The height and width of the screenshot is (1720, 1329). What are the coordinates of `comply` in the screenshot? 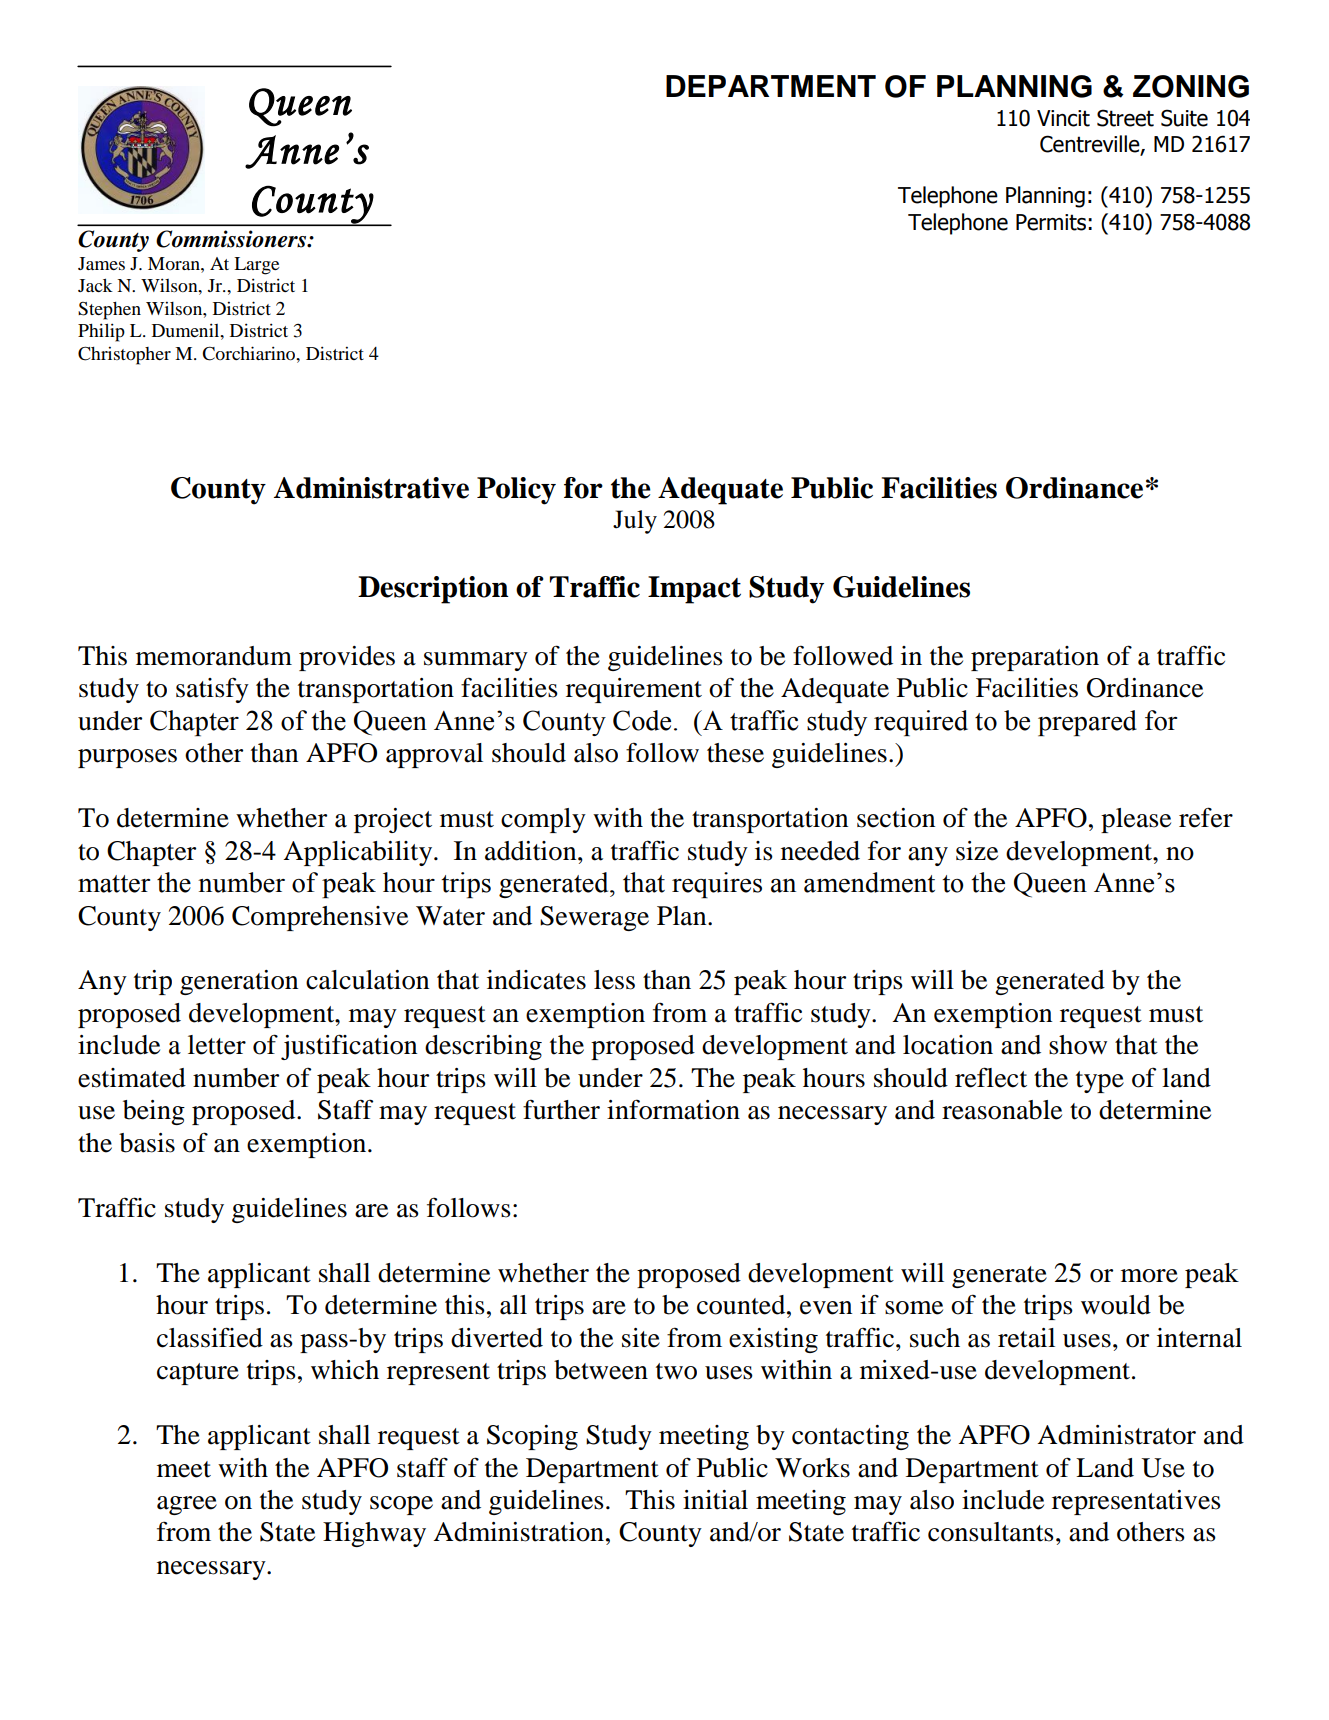 It's located at (543, 820).
